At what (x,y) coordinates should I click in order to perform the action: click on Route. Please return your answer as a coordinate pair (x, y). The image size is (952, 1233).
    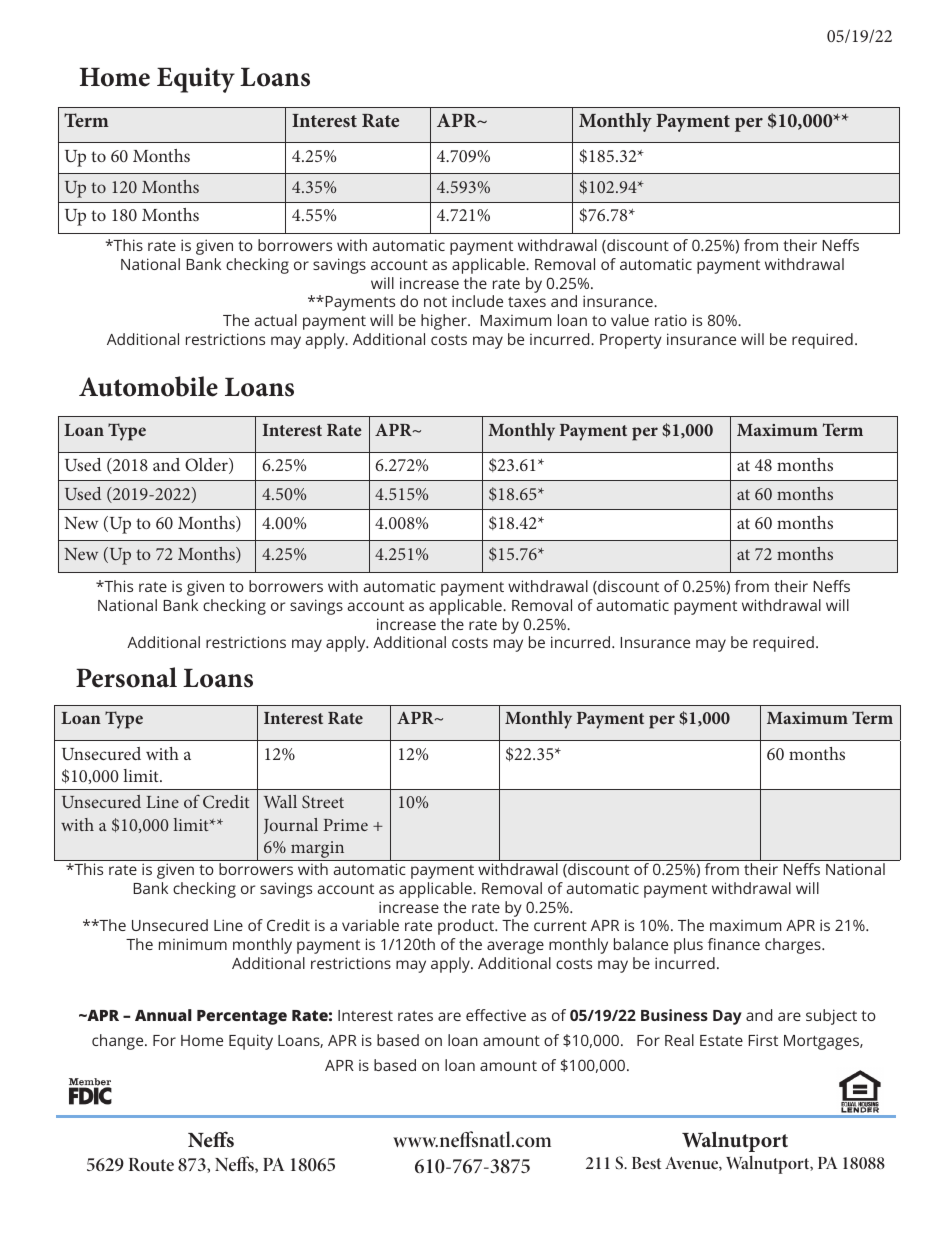
    Looking at the image, I should click on (151, 1164).
